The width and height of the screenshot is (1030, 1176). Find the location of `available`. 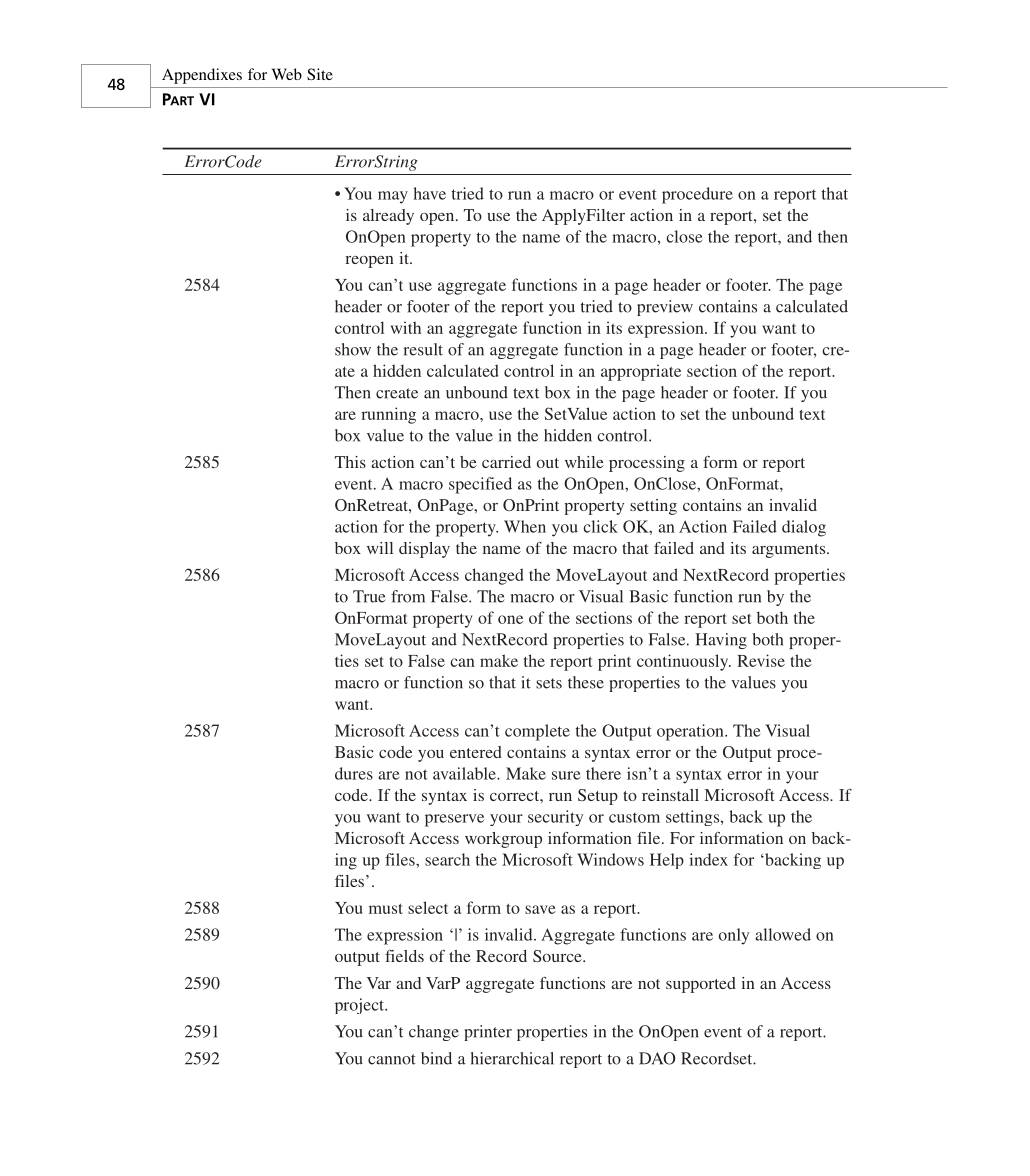

available is located at coordinates (465, 773).
